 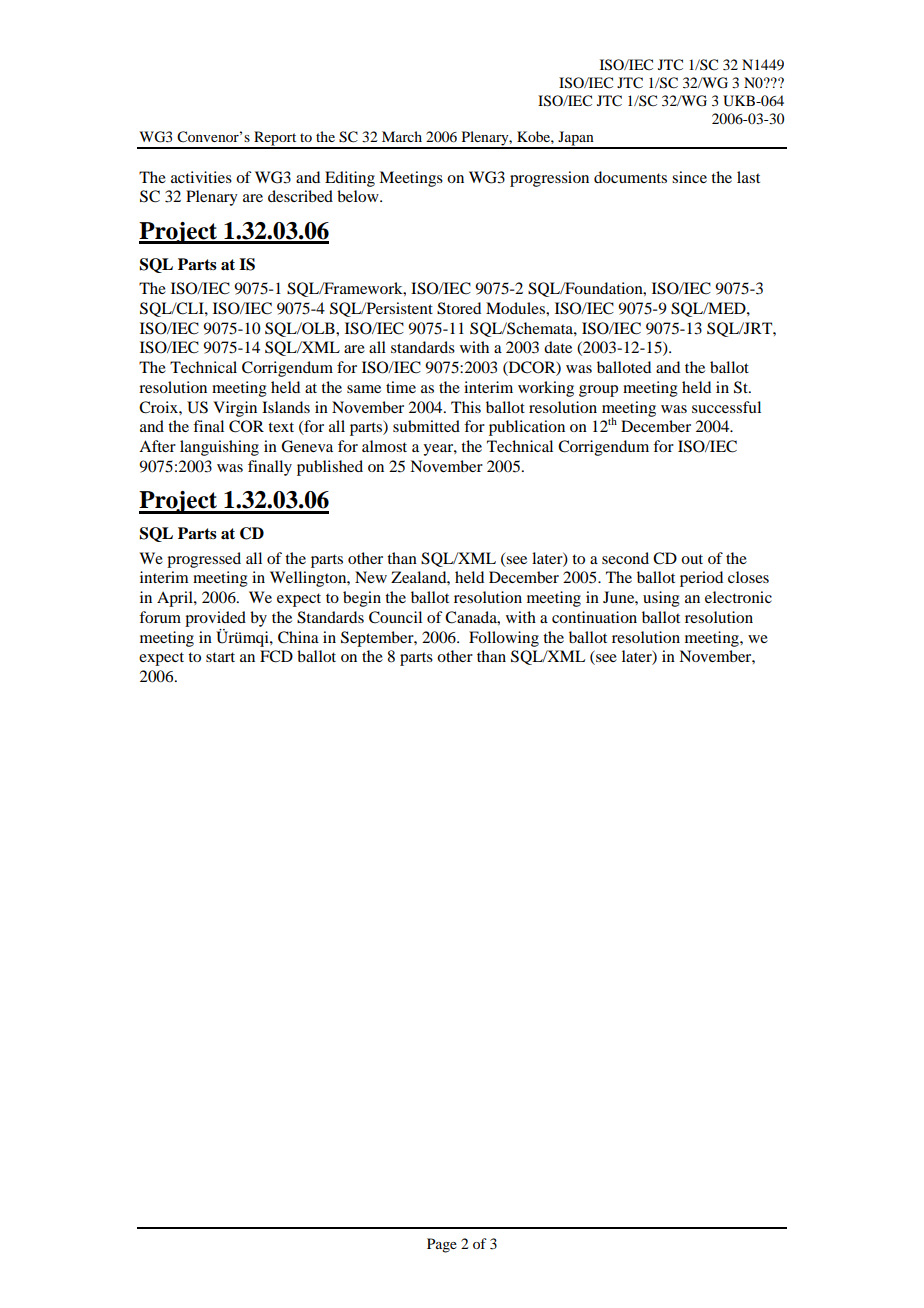 What do you see at coordinates (442, 1245) in the screenshot?
I see `Page` at bounding box center [442, 1245].
